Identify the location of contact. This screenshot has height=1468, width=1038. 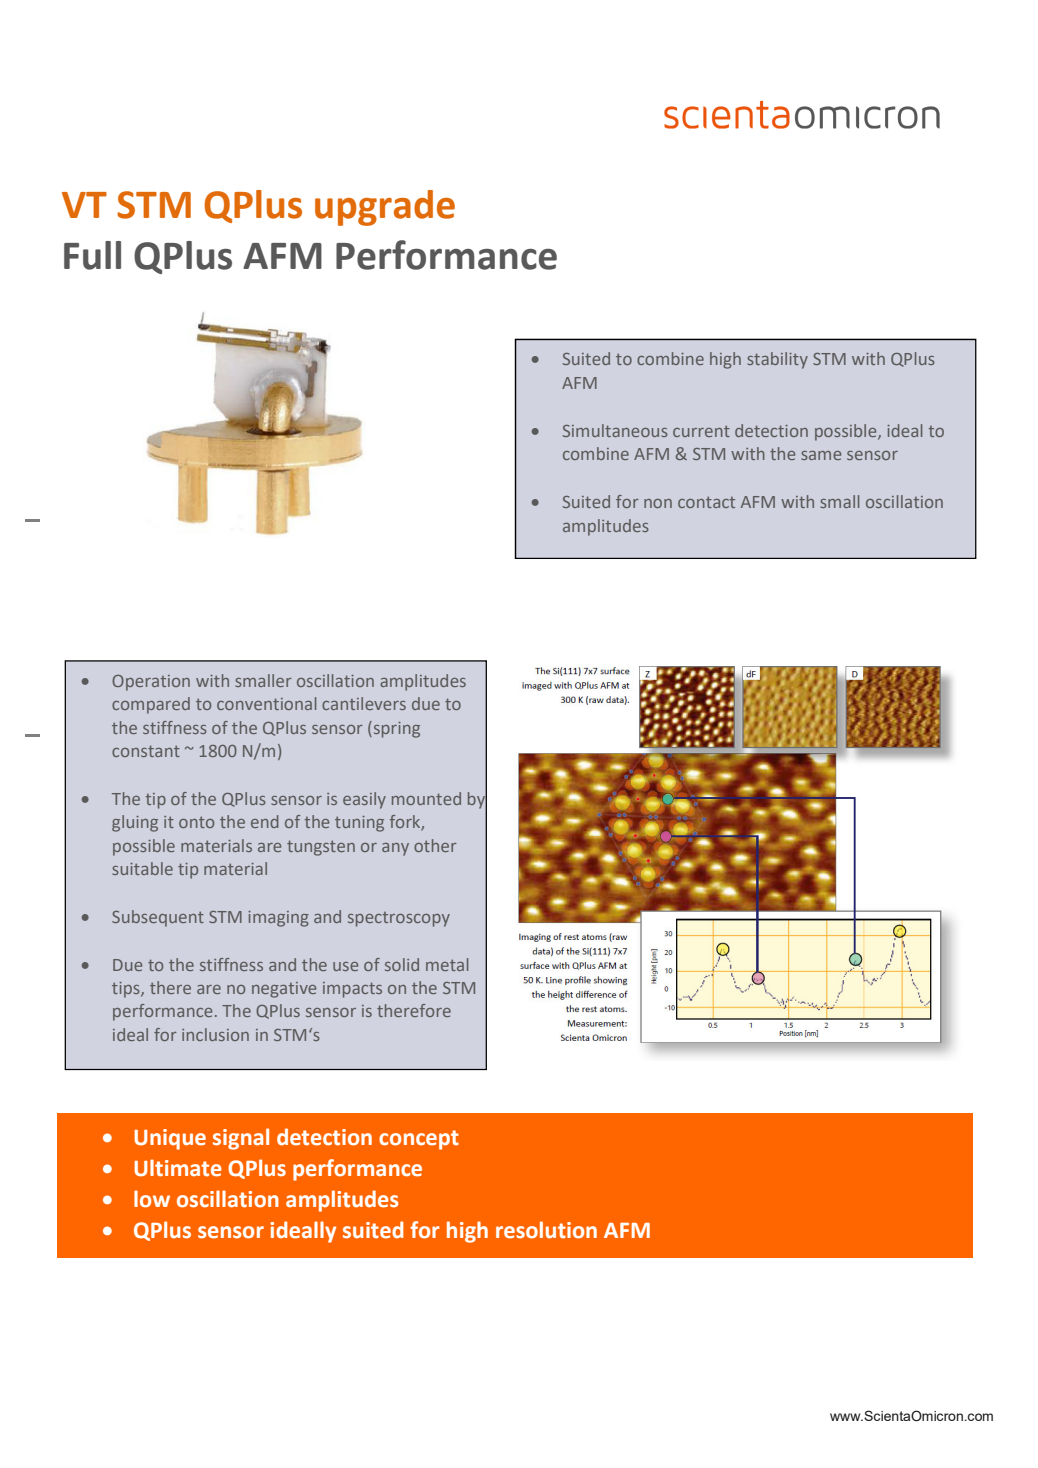
(706, 502).
